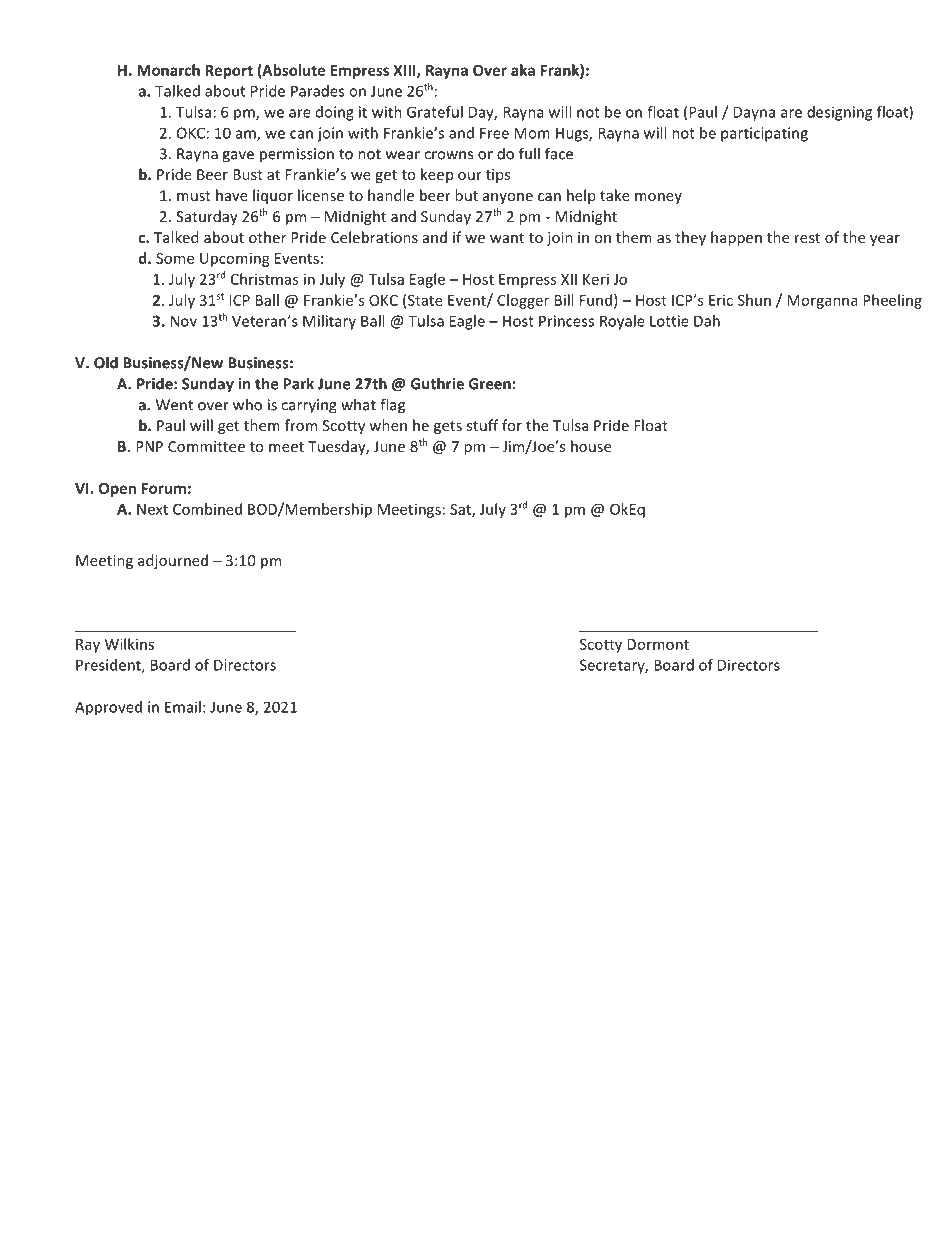  I want to click on Went, so click(174, 405).
